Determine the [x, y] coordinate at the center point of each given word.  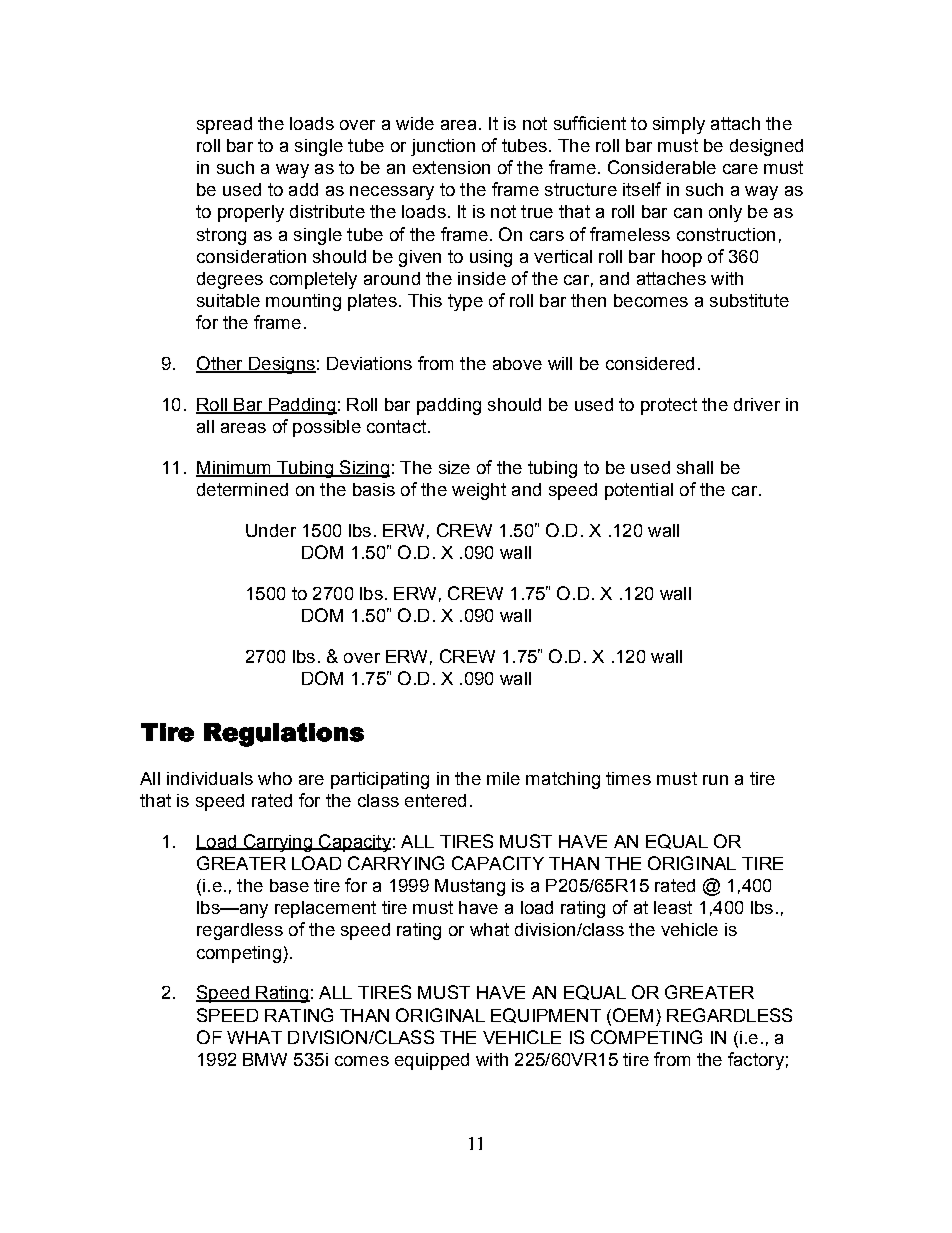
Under [271, 530]
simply [679, 125]
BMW [265, 1059]
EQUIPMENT [546, 1015]
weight [479, 491]
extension [451, 167]
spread [224, 125]
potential [639, 491]
